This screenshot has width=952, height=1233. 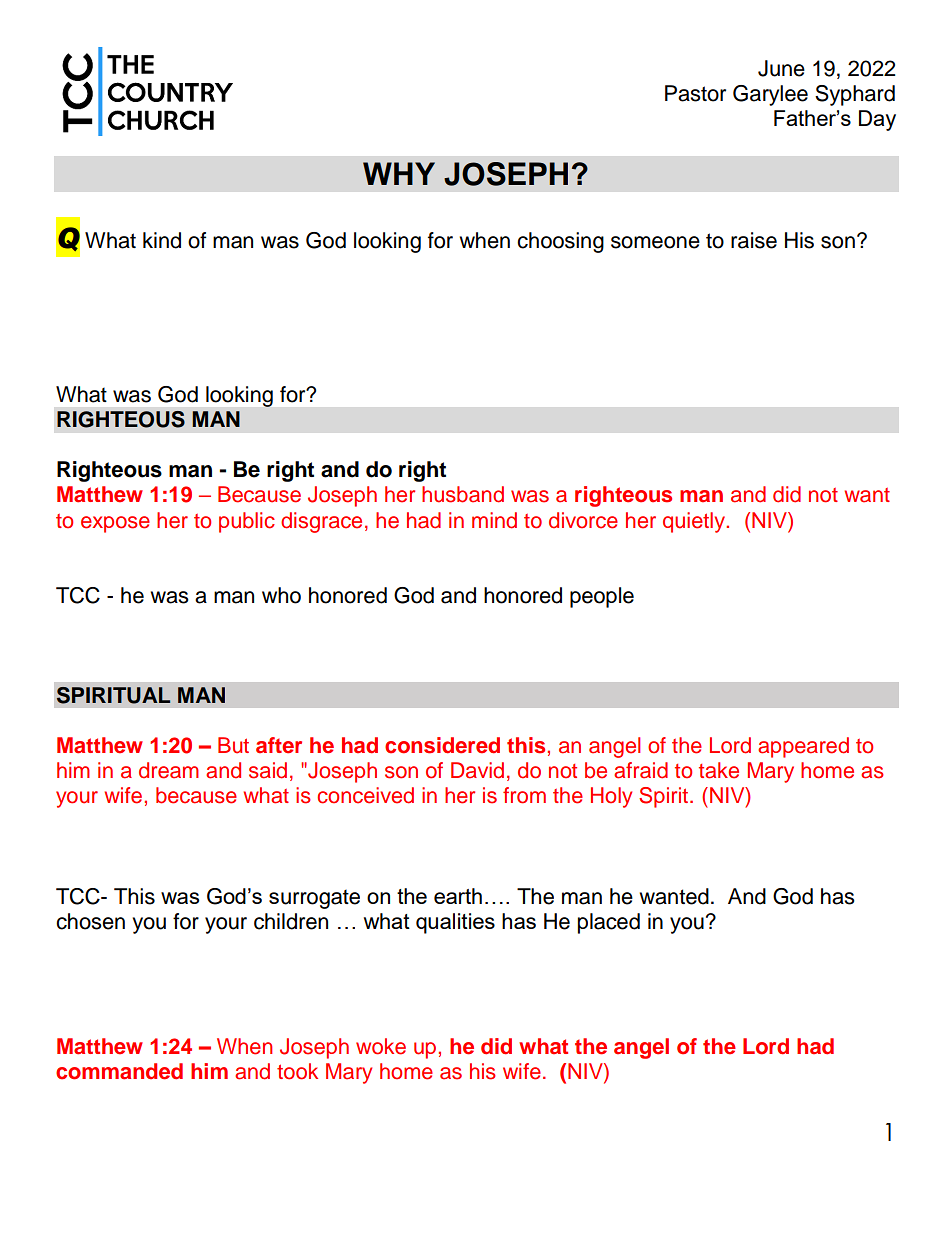 I want to click on commanded, so click(x=119, y=1071).
